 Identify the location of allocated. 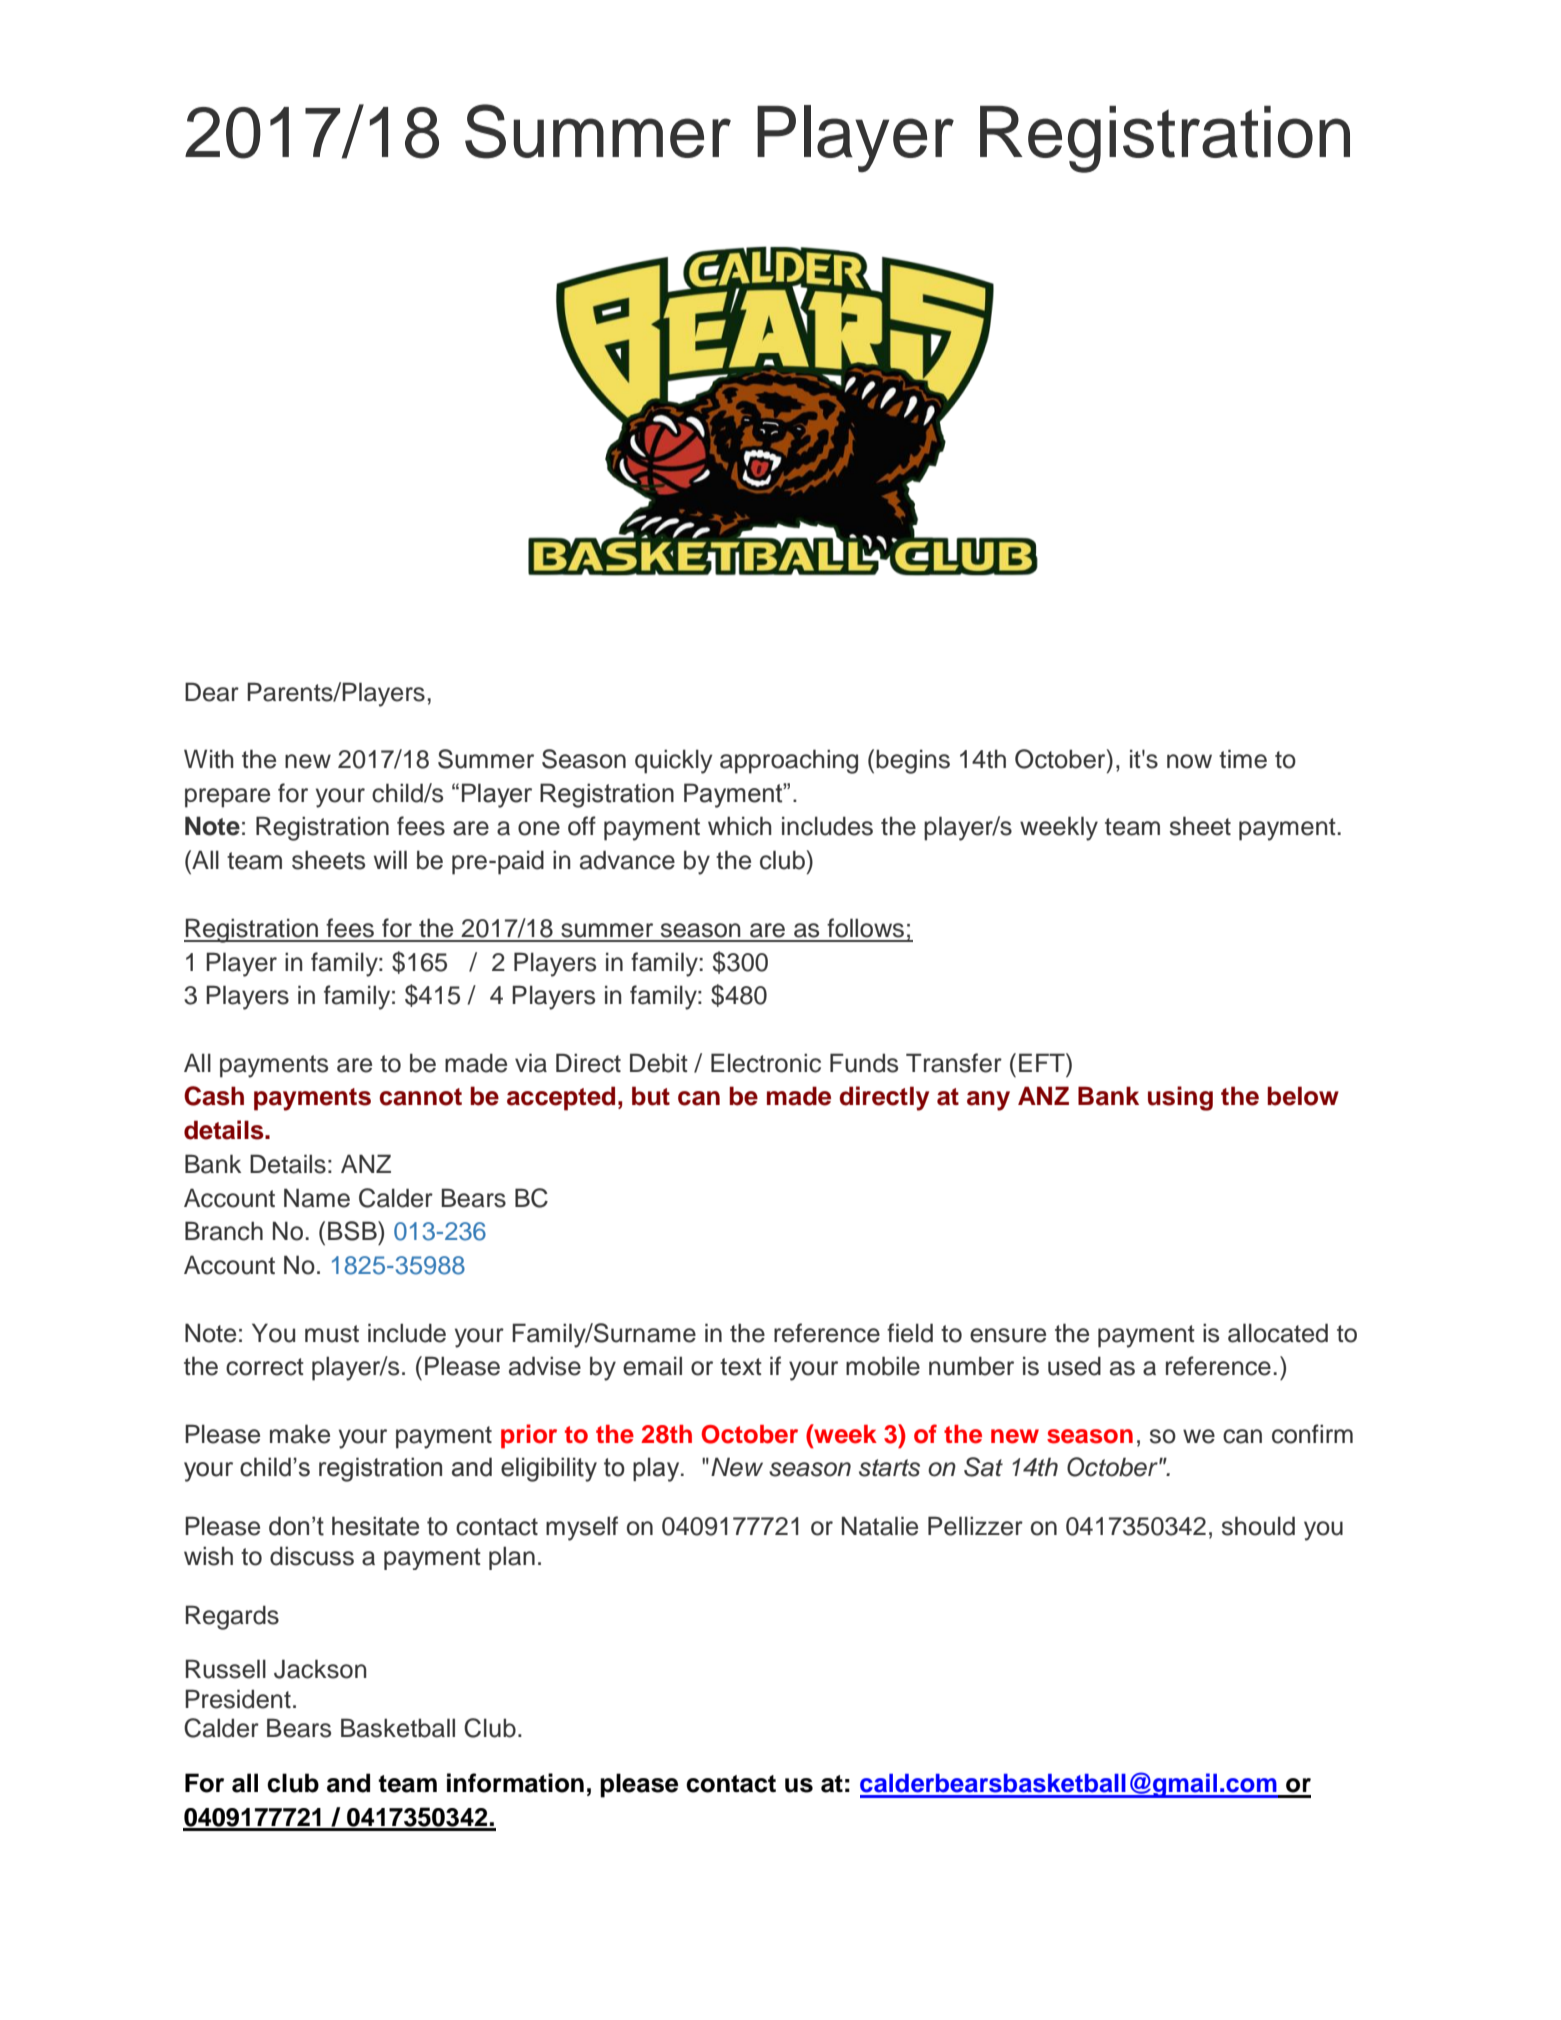
(1278, 1333).
